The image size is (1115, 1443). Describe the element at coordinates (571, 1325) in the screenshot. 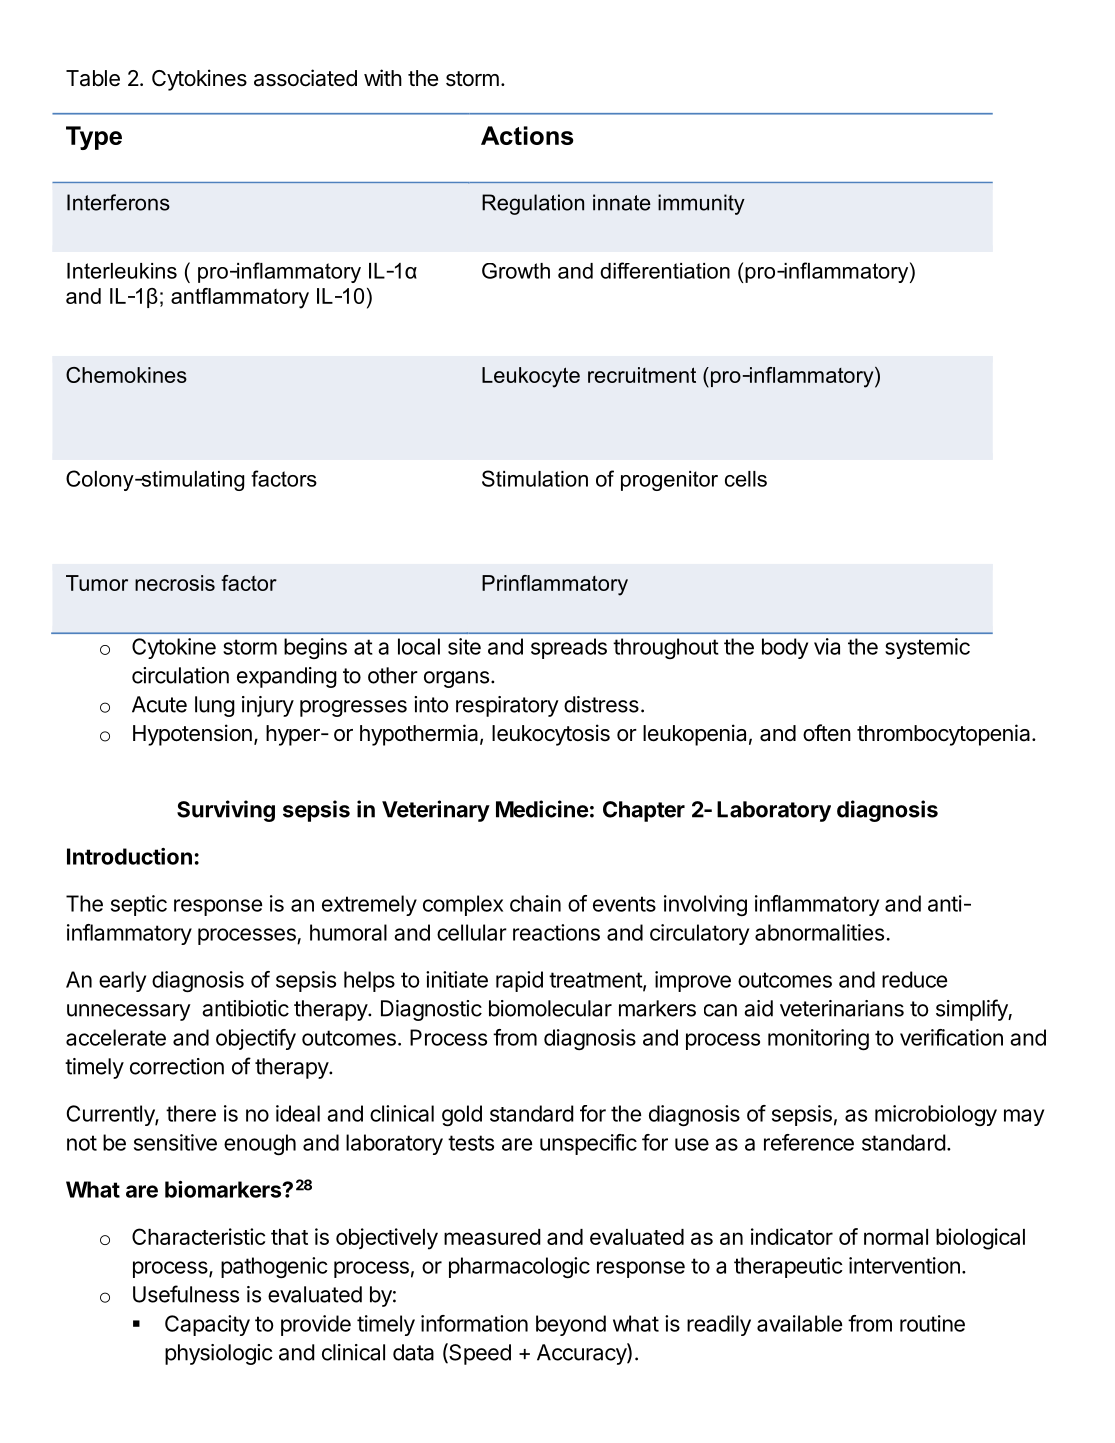

I see `beyond` at that location.
